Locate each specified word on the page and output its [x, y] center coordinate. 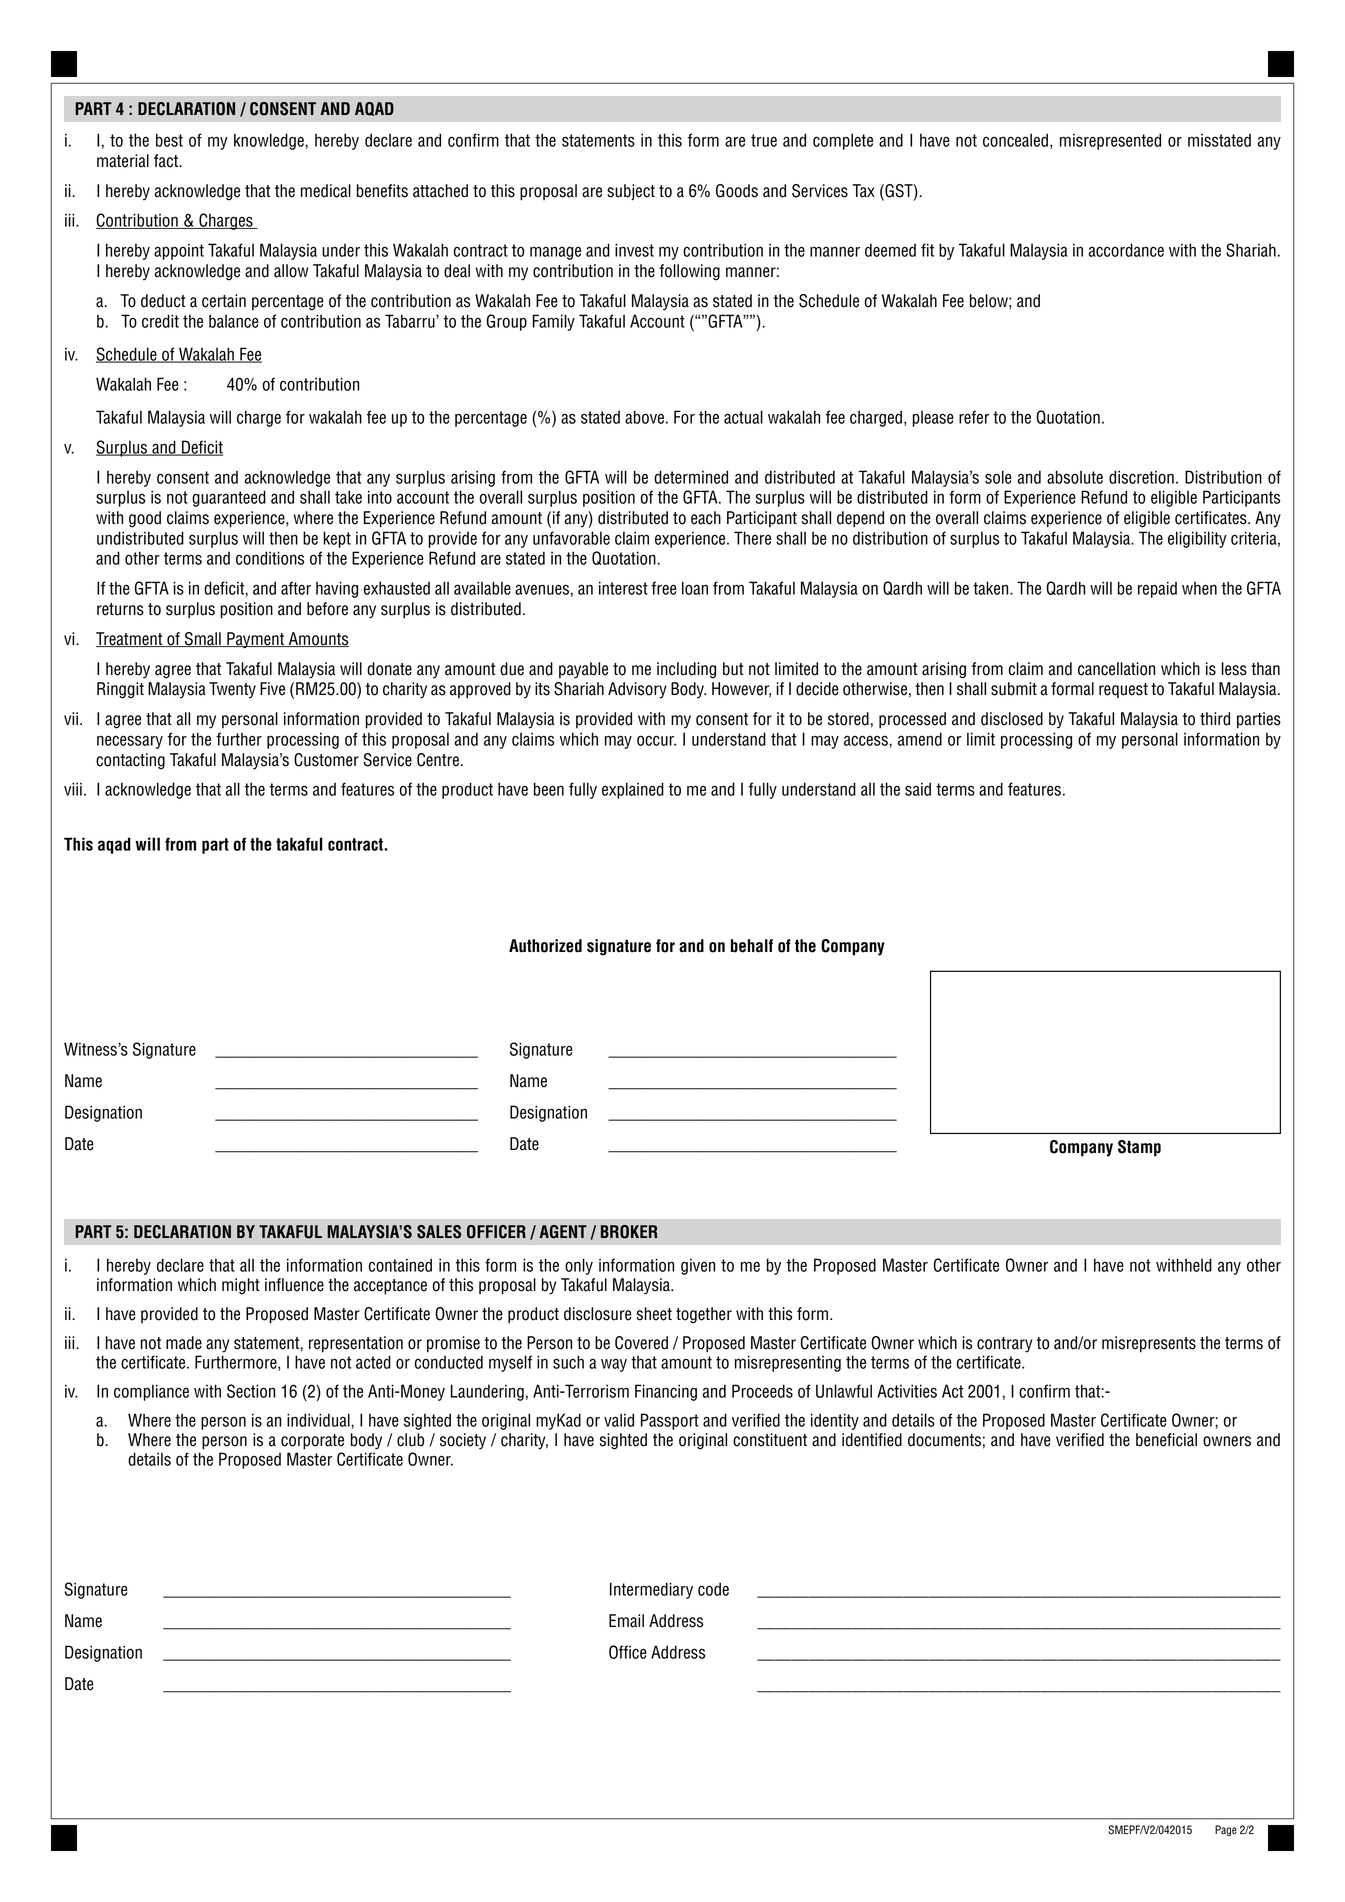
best [169, 140]
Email [626, 1621]
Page [1226, 1831]
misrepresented [1110, 141]
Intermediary [651, 1590]
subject [631, 192]
